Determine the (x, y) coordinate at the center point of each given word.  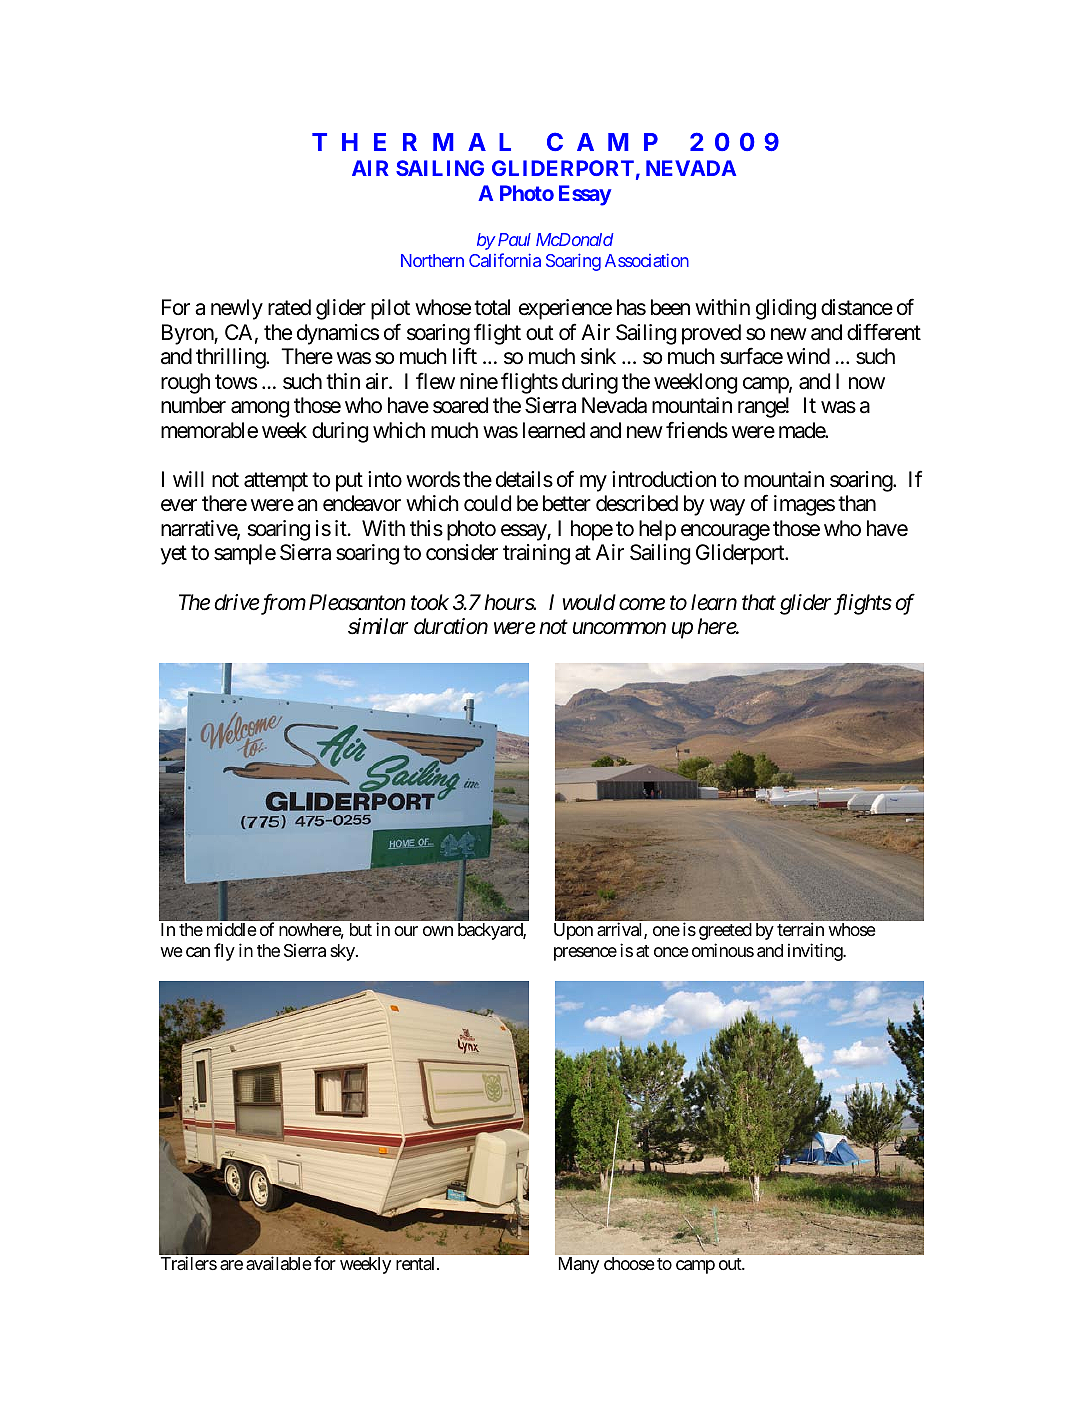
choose (629, 1263)
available (278, 1263)
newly (237, 309)
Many (579, 1265)
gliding (786, 309)
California (505, 260)
